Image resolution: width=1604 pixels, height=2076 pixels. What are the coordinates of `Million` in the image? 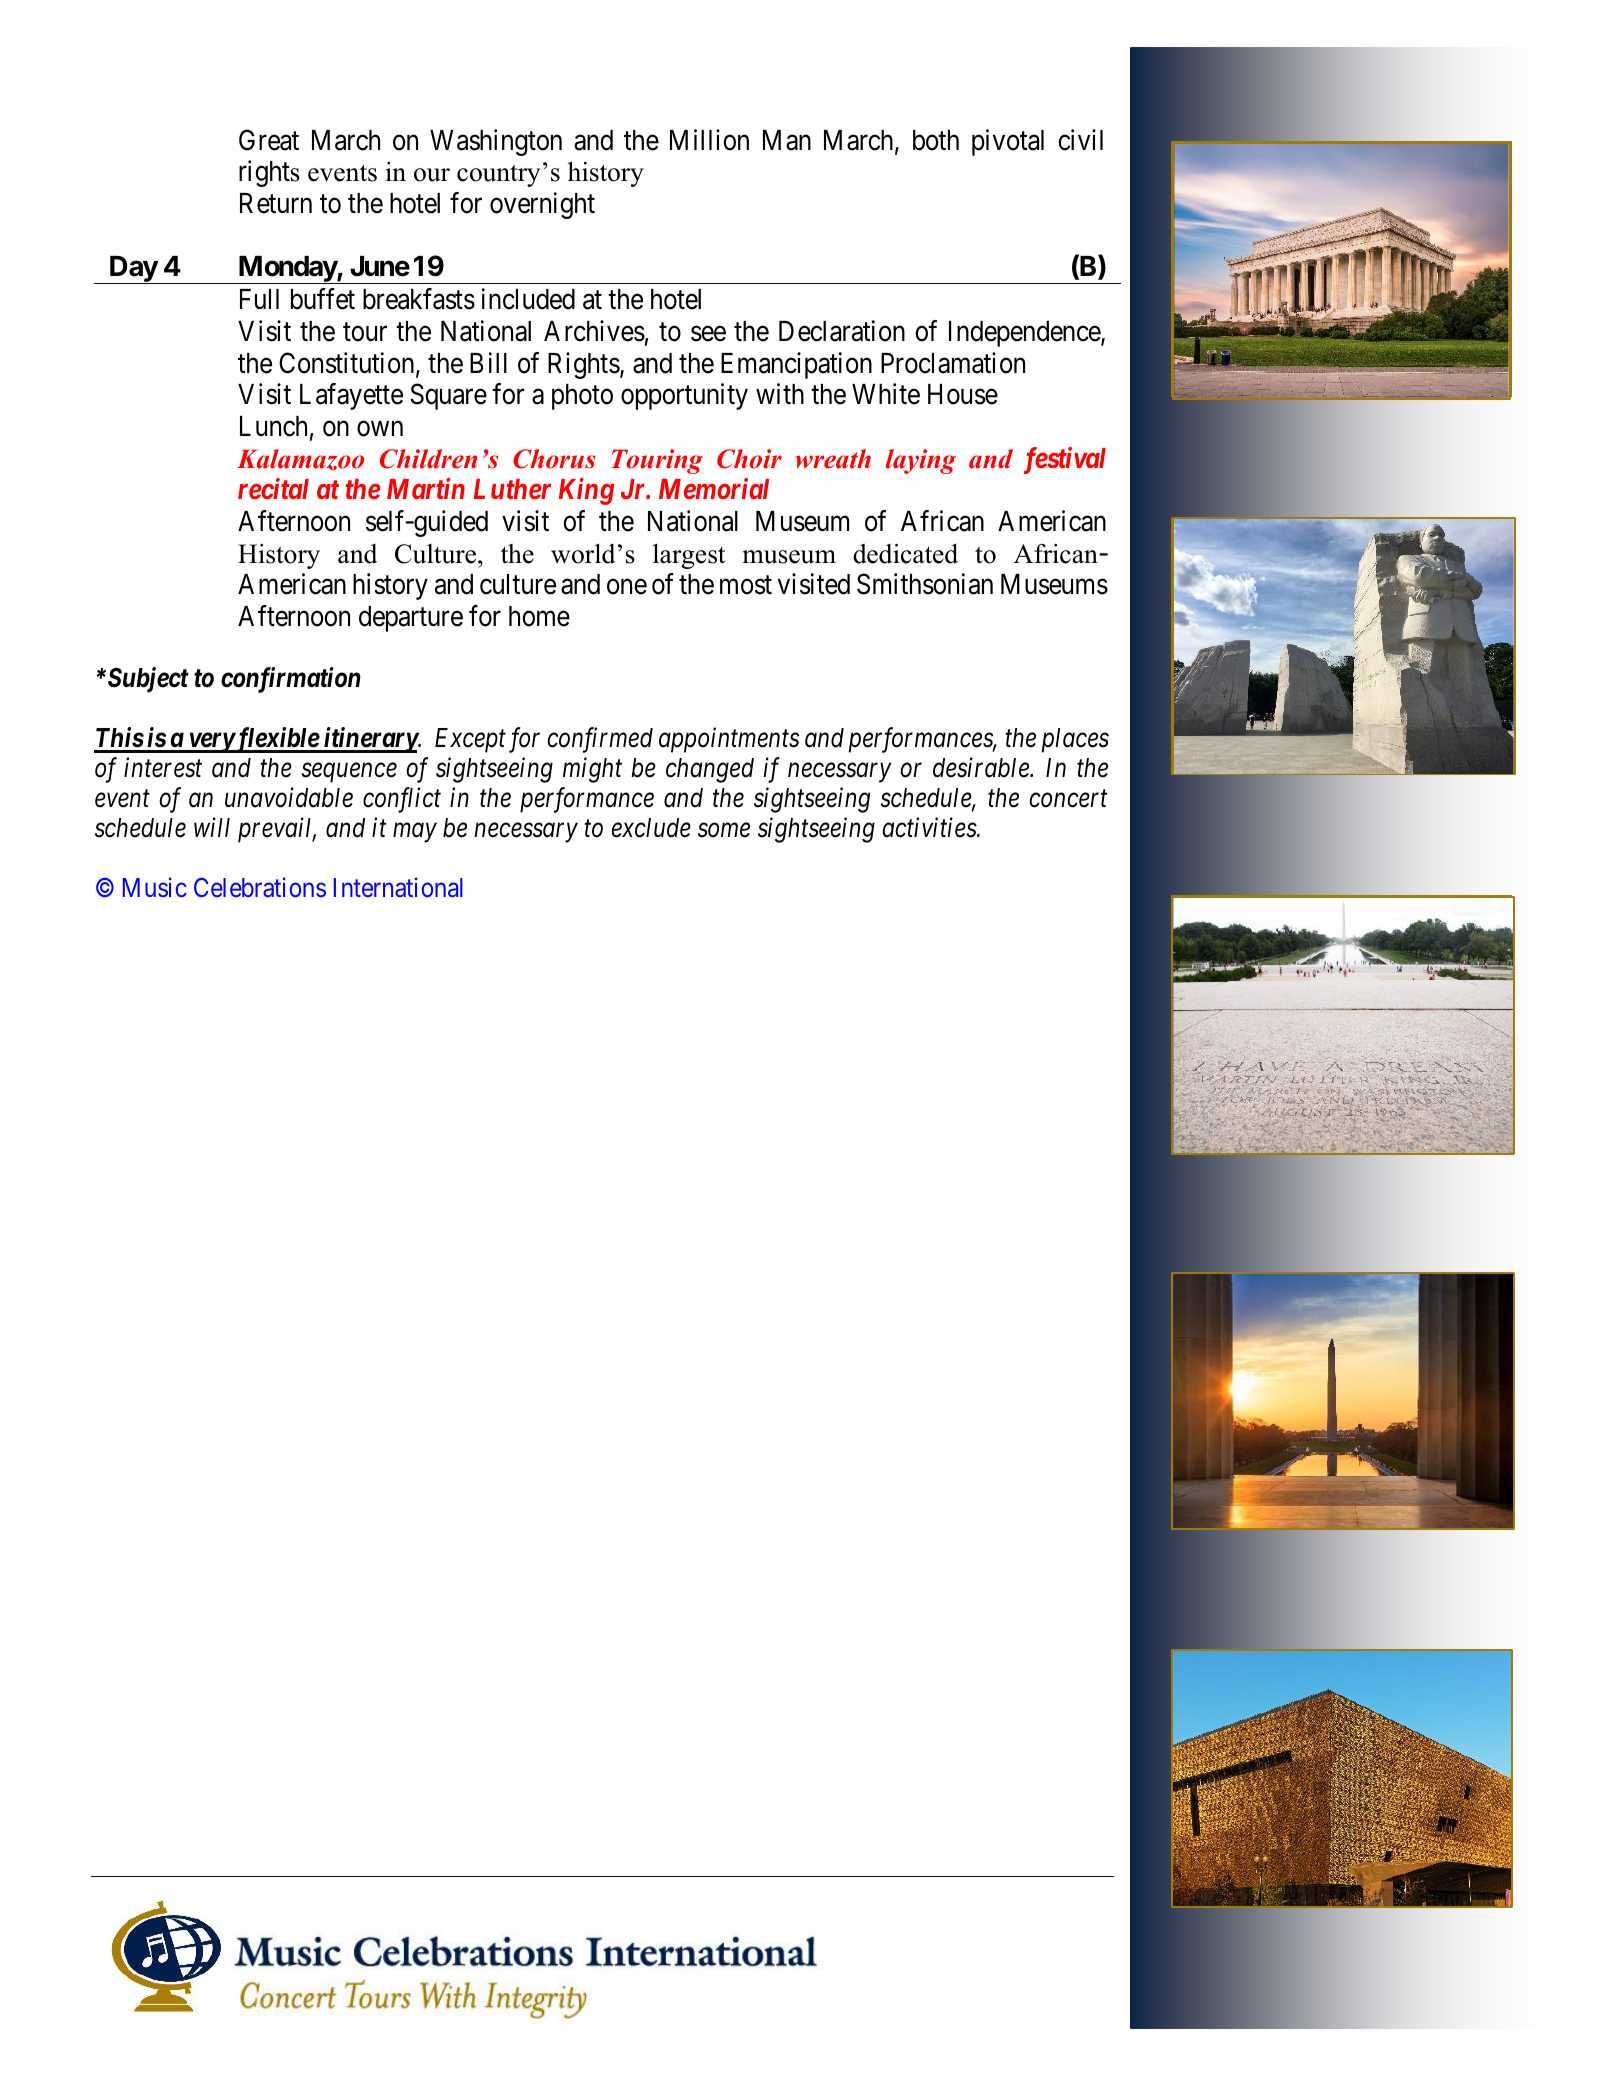 It's located at (709, 140).
